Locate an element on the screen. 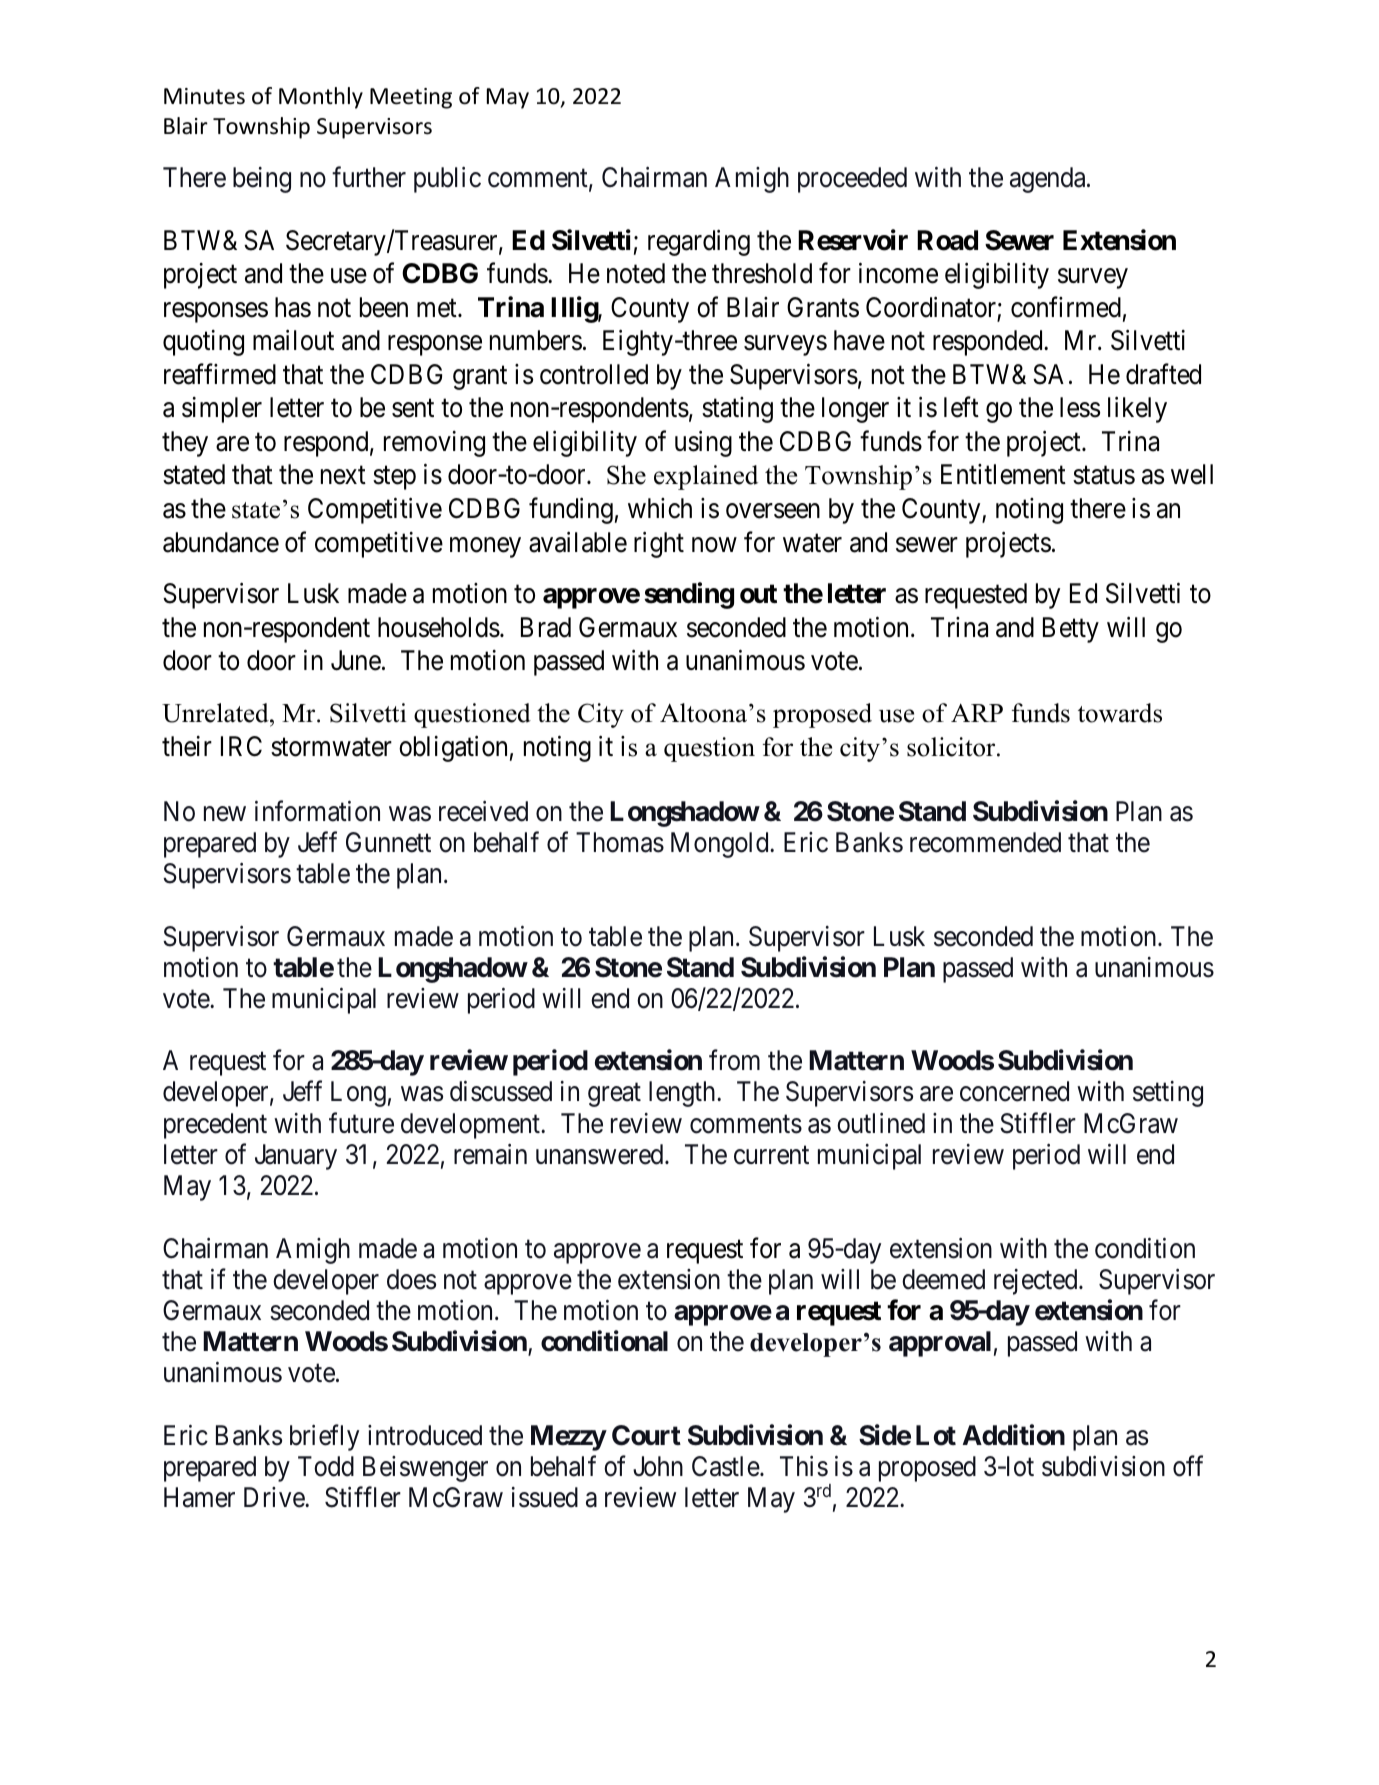 Image resolution: width=1379 pixels, height=1785 pixels. Todd is located at coordinates (326, 1466).
